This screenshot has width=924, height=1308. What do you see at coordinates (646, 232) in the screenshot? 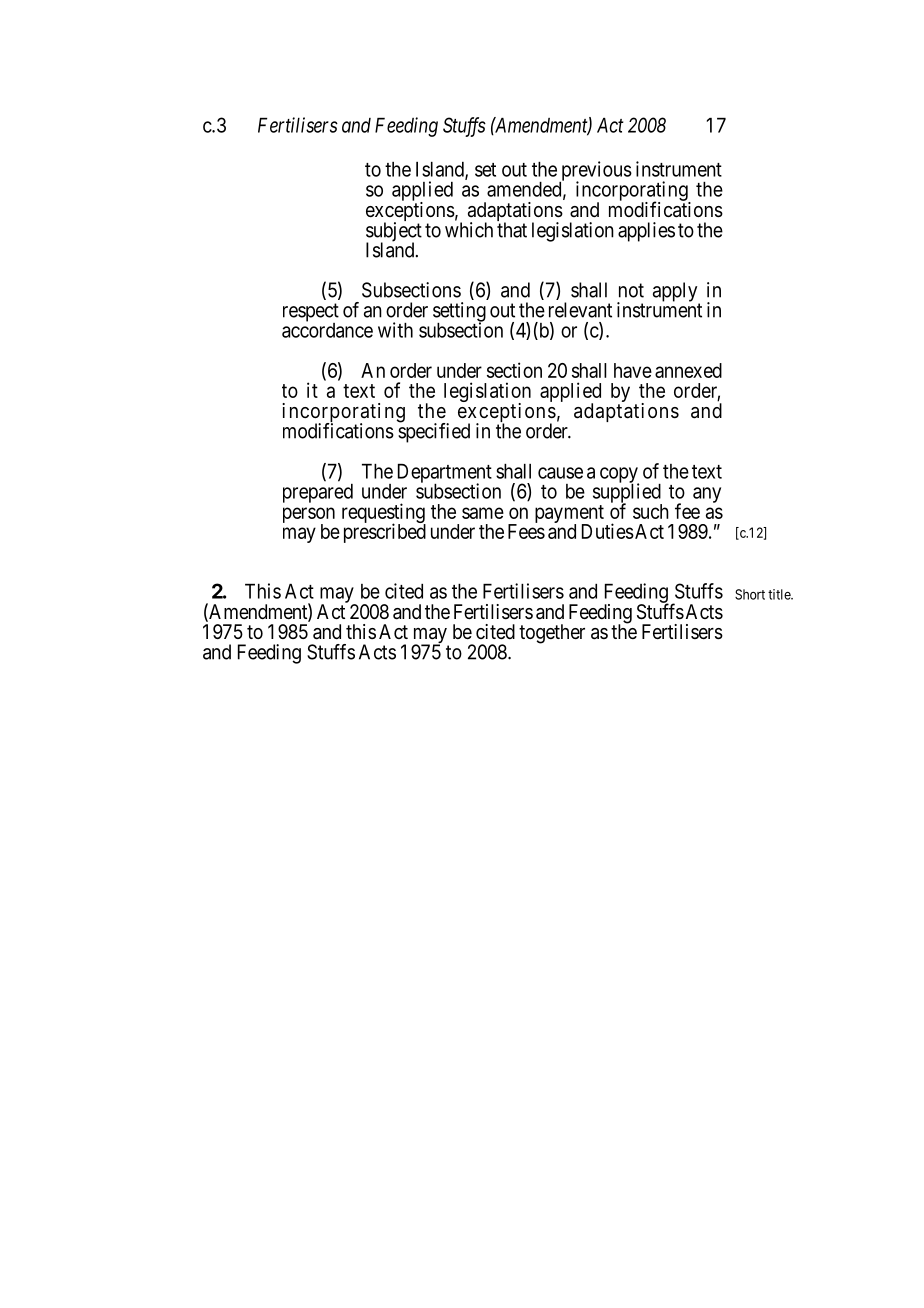
I see `applies` at bounding box center [646, 232].
